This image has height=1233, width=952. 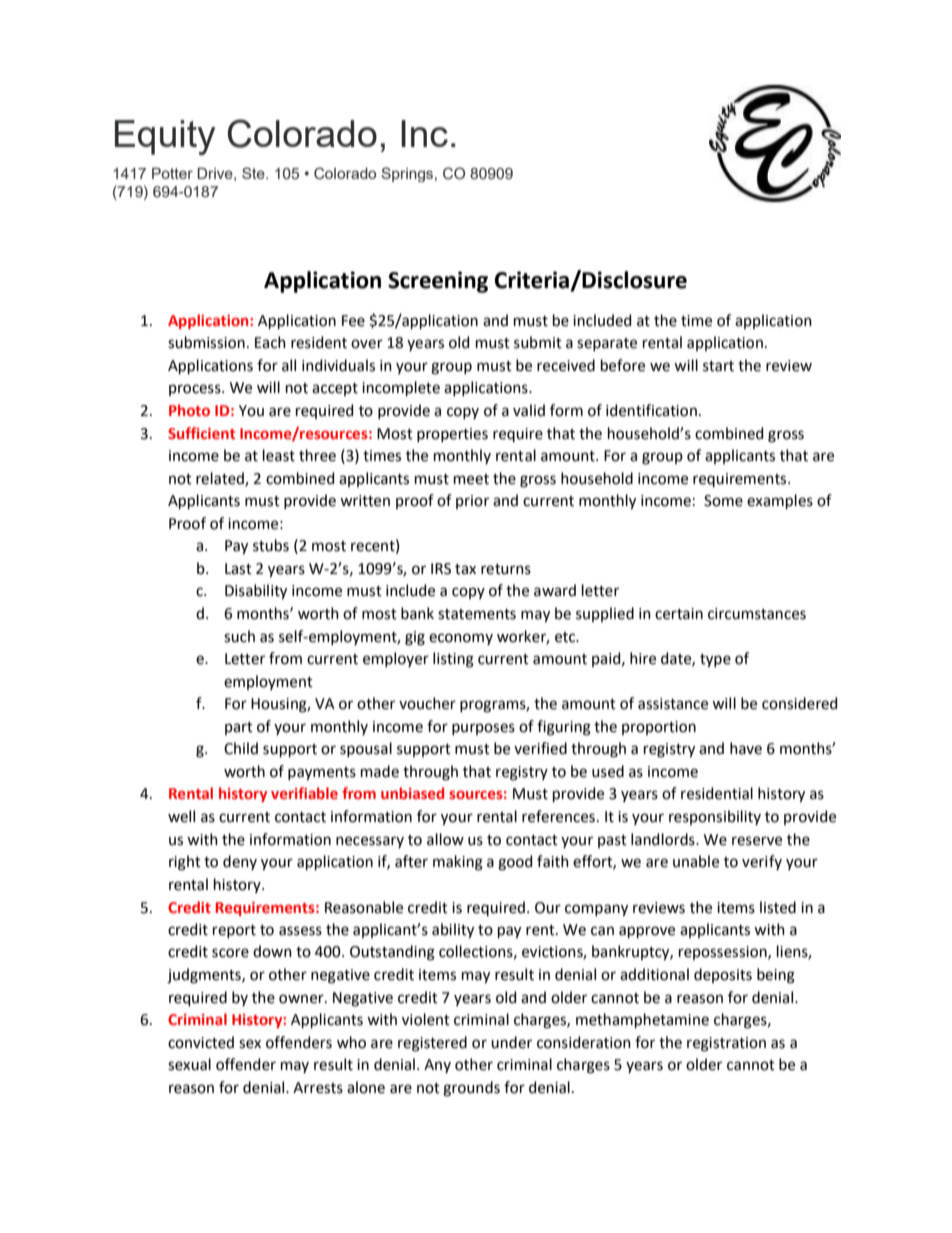 What do you see at coordinates (241, 748) in the image?
I see `Child` at bounding box center [241, 748].
